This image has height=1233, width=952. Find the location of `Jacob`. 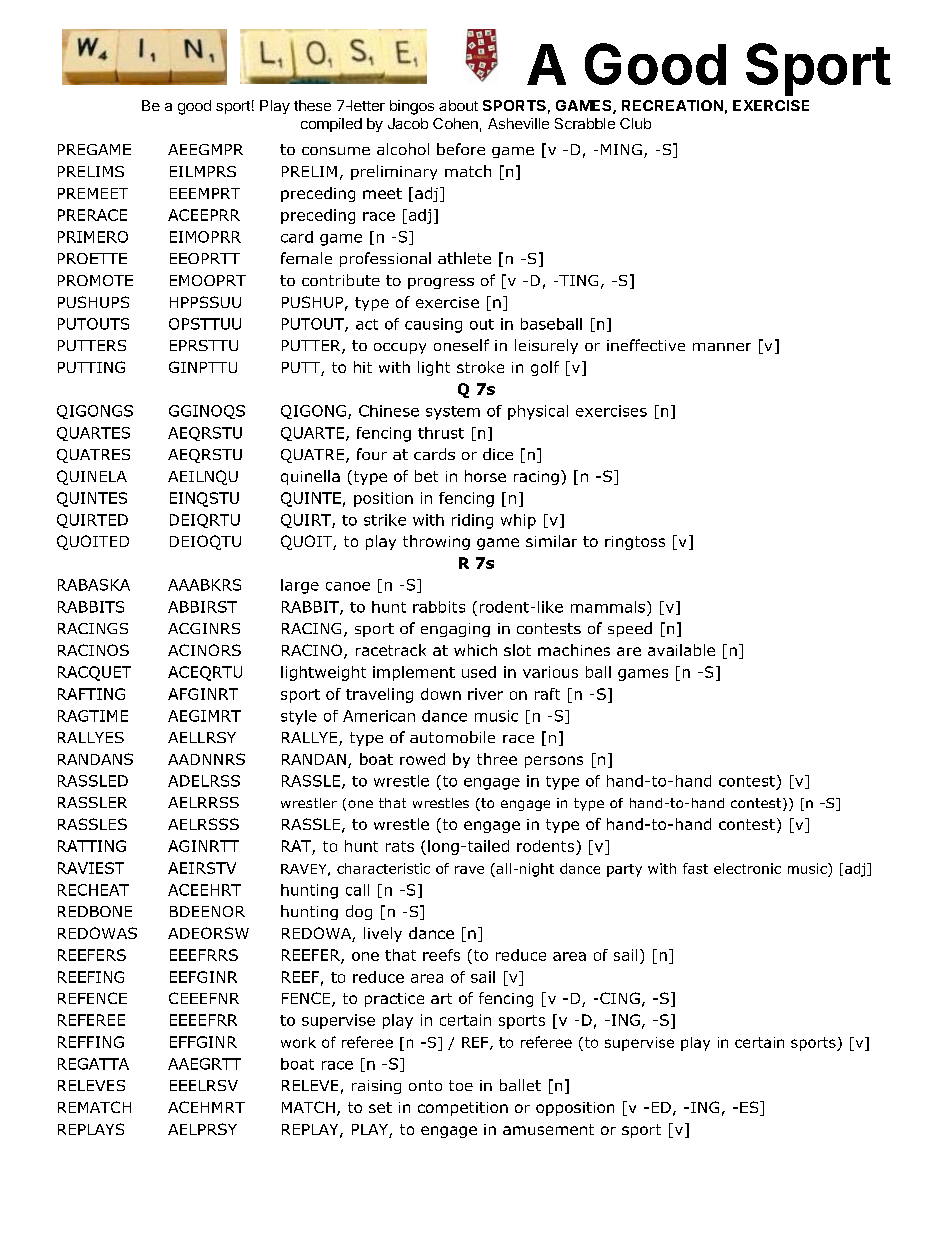

Jacob is located at coordinates (408, 123).
